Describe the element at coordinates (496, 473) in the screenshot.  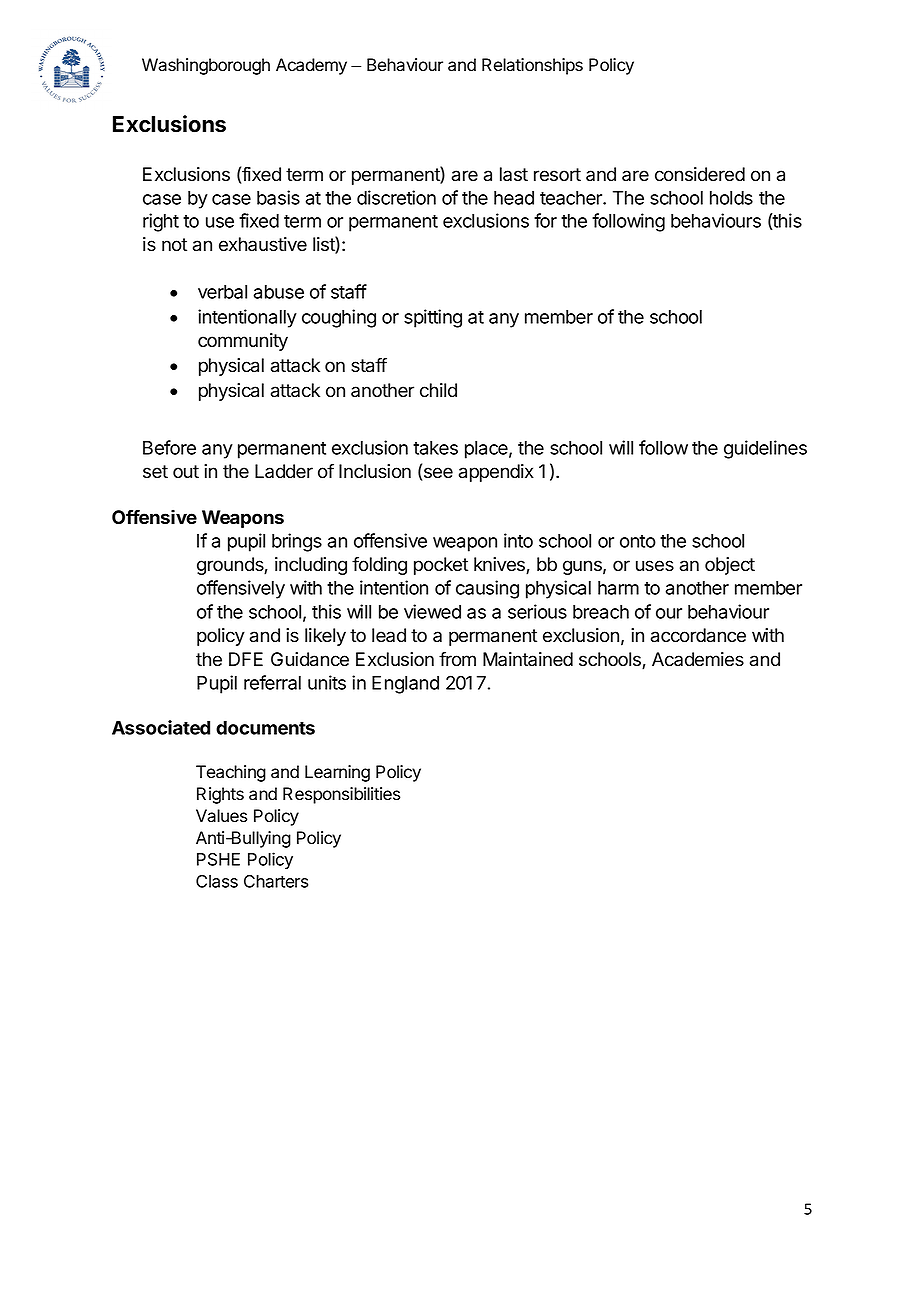
I see `appendix` at that location.
